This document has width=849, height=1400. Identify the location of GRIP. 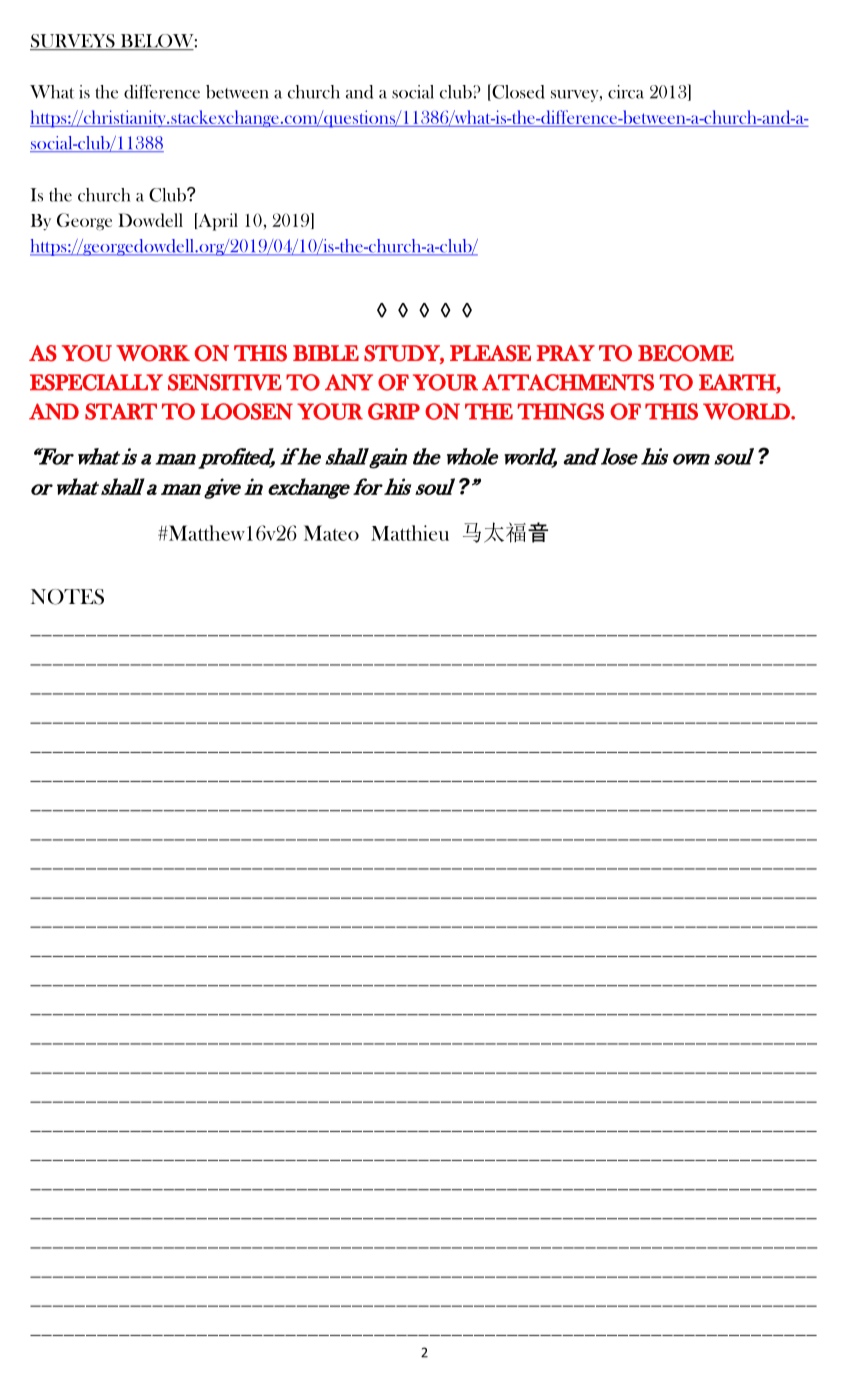
(394, 411).
